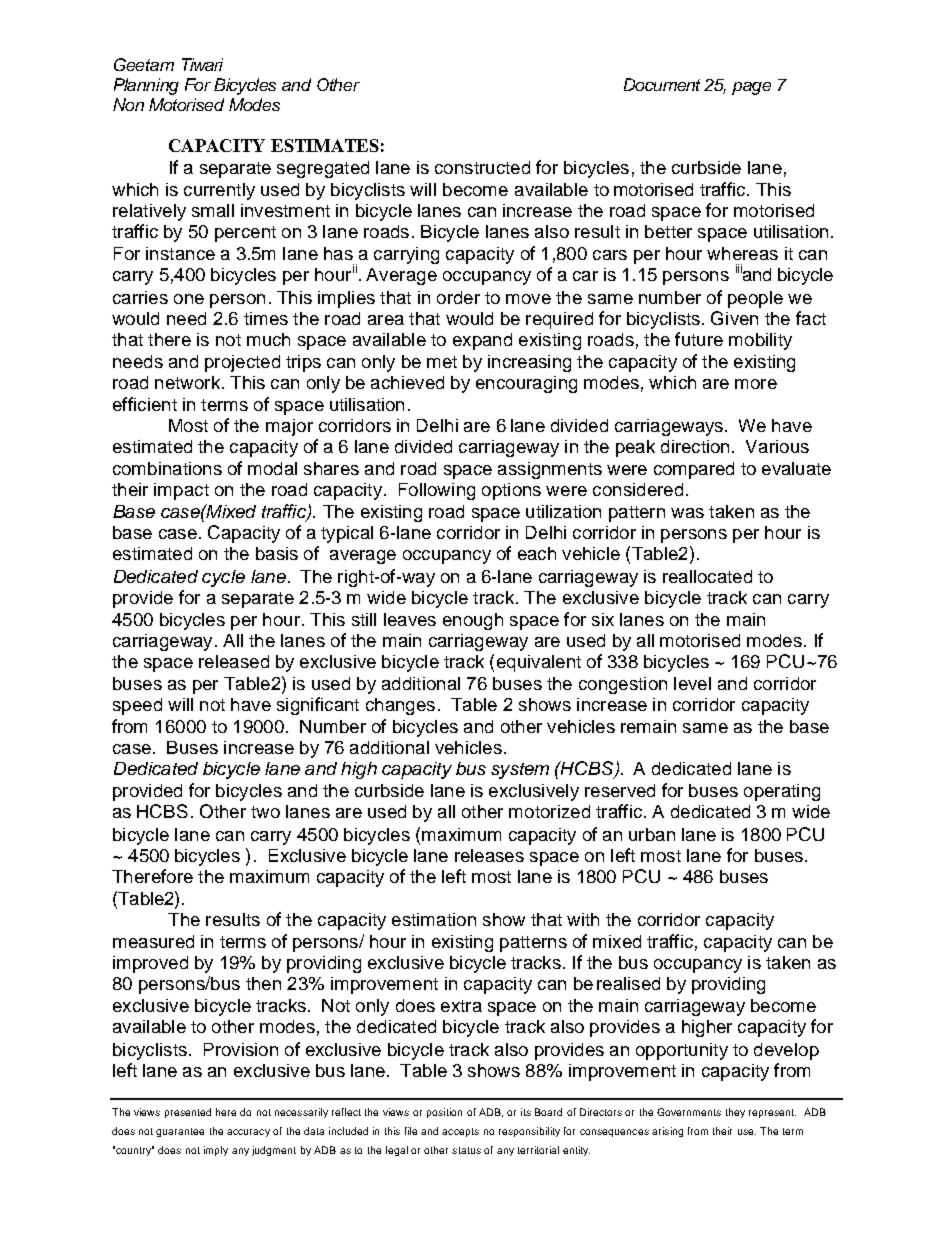 This page has width=952, height=1233. What do you see at coordinates (473, 621) in the page?
I see `enough` at bounding box center [473, 621].
